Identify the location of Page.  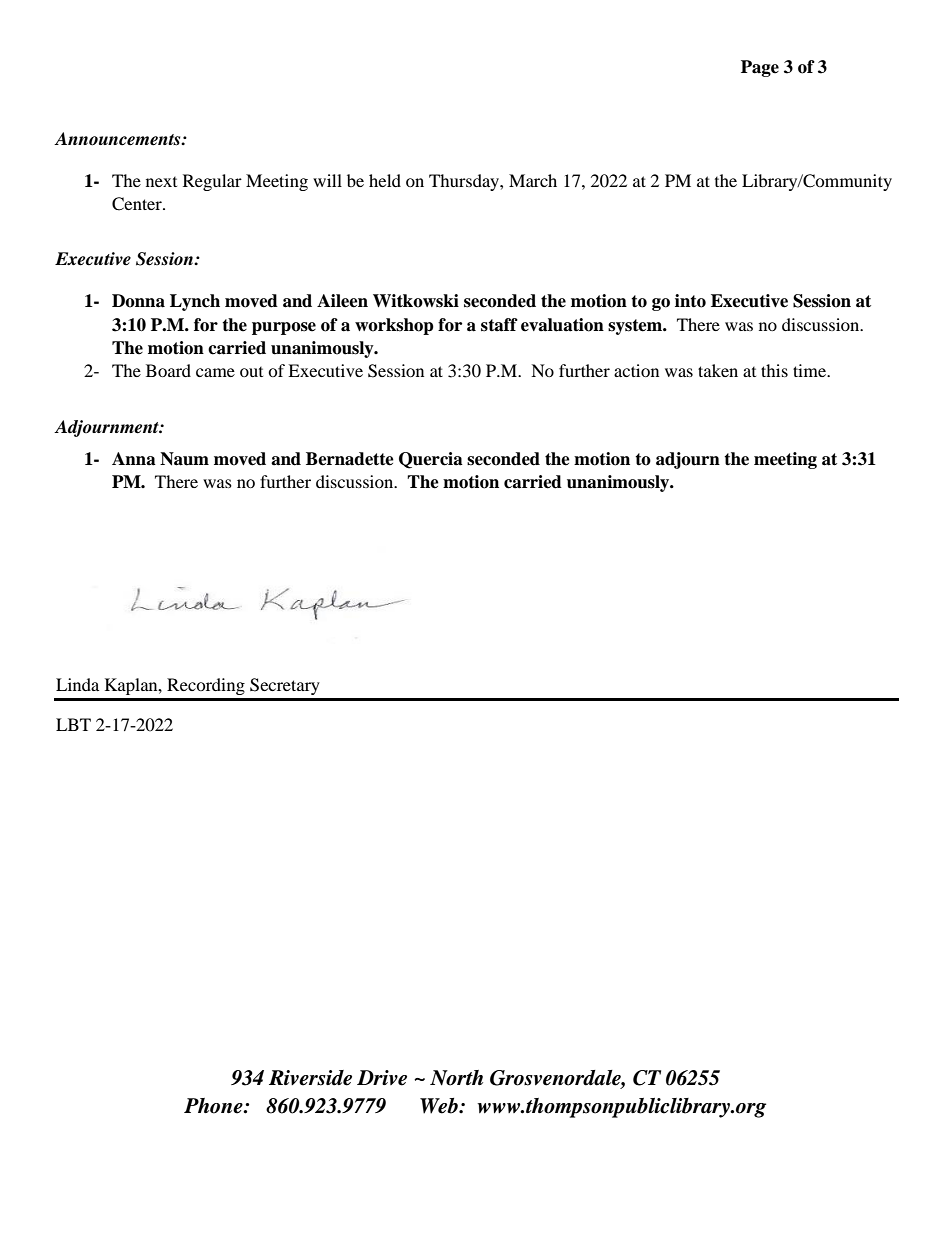
(760, 68).
